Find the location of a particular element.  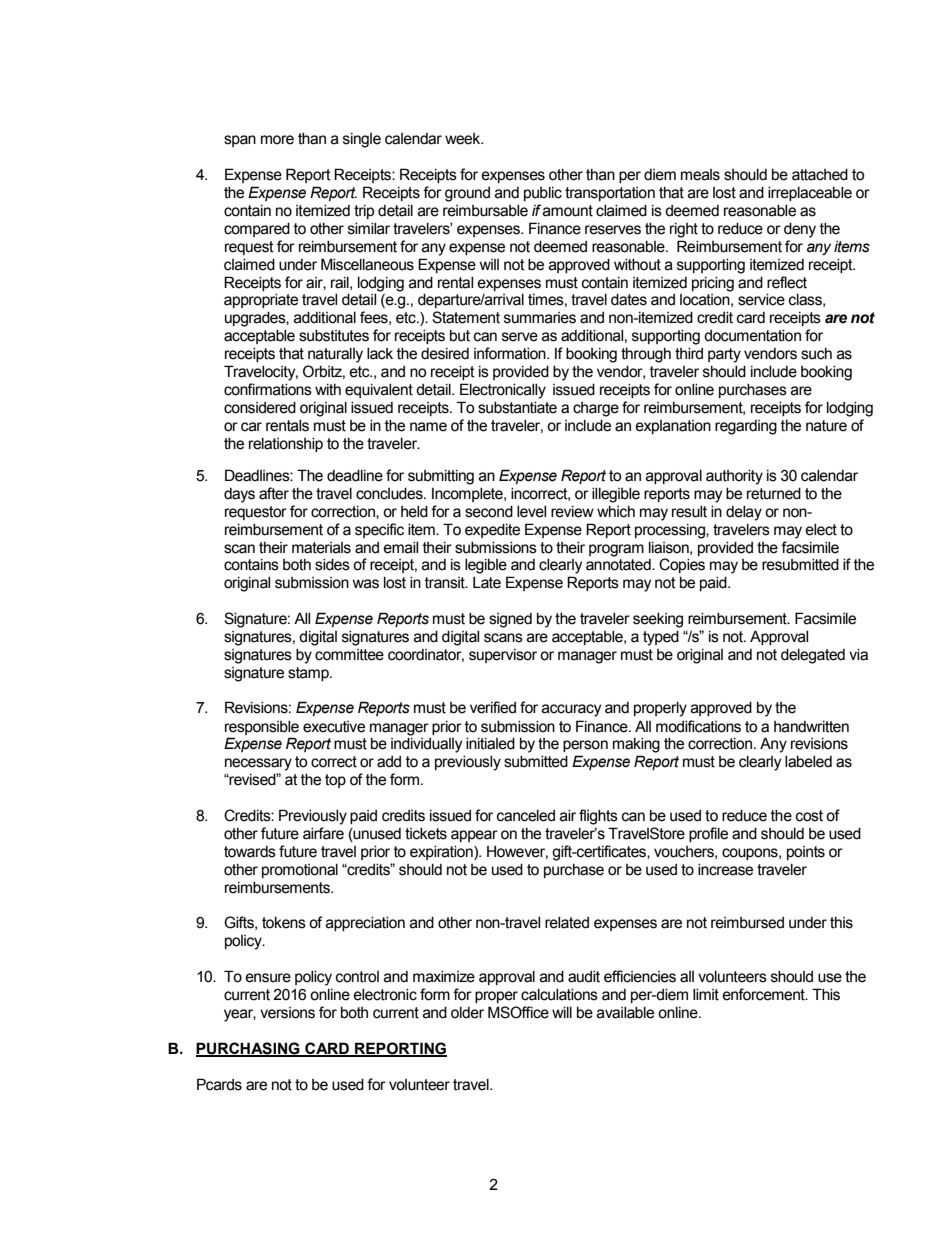

signed is located at coordinates (510, 620).
